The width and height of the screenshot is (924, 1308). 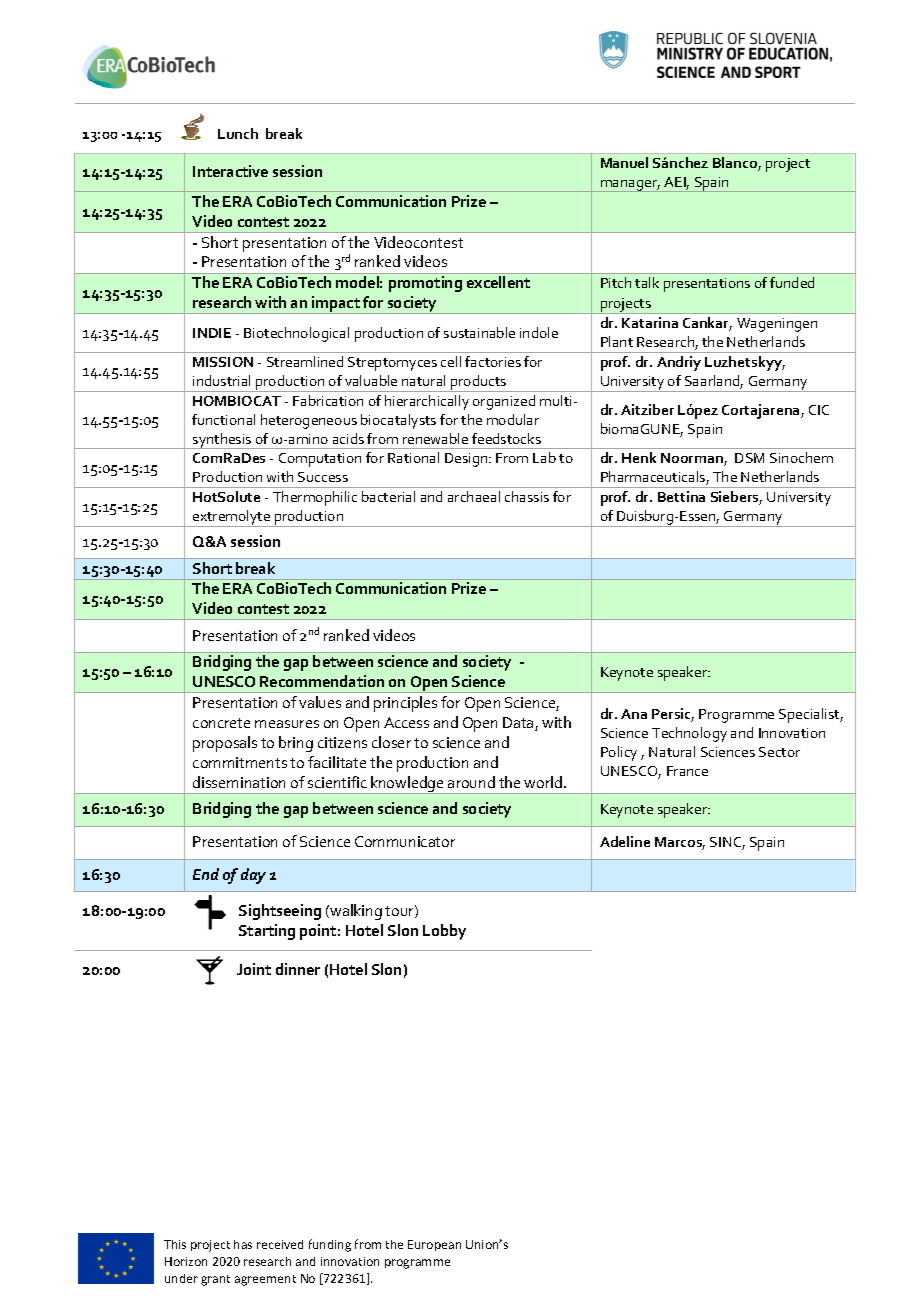 What do you see at coordinates (629, 186) in the screenshot?
I see `manager` at bounding box center [629, 186].
